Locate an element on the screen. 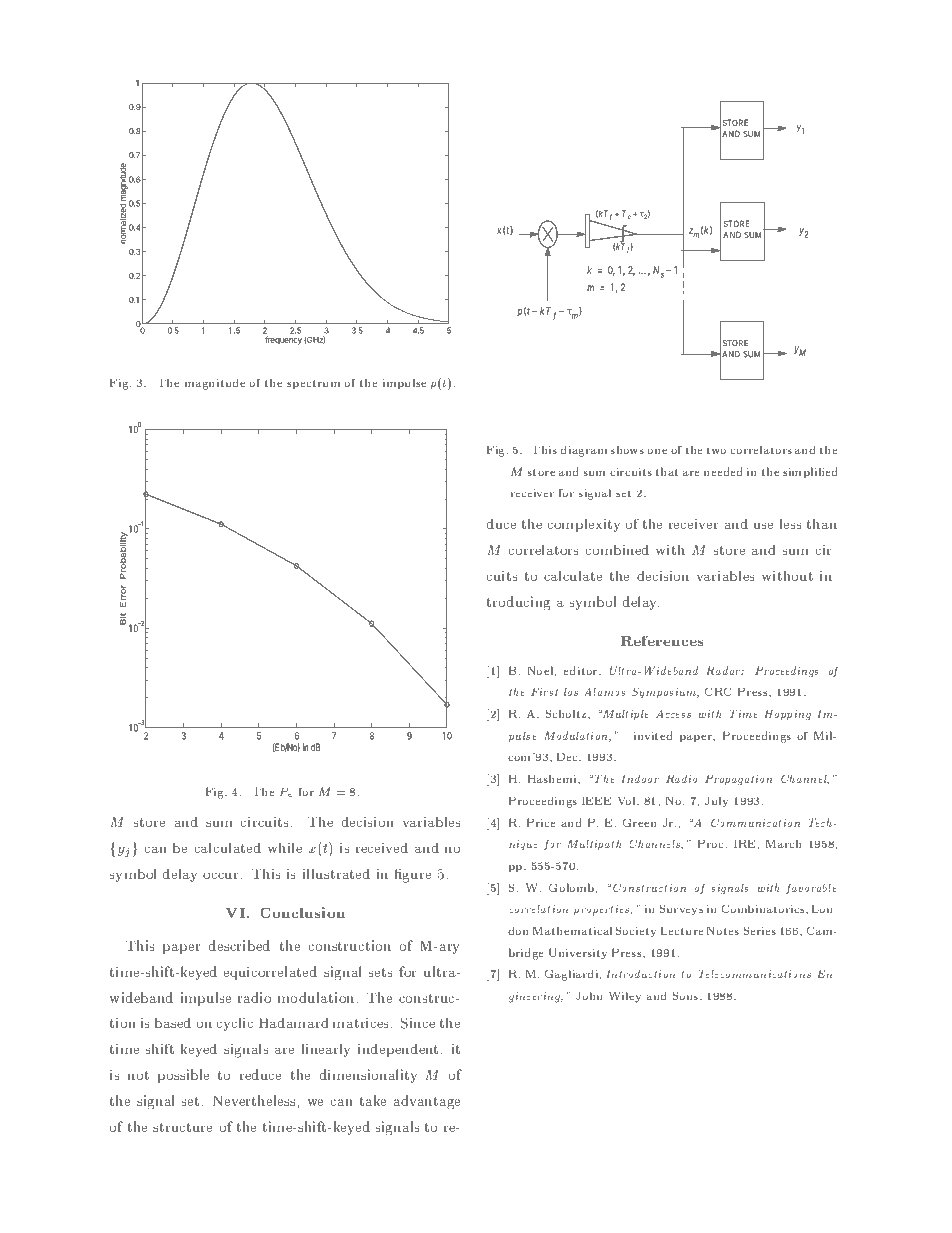 The width and height of the screenshot is (952, 1233). Price is located at coordinates (541, 822).
